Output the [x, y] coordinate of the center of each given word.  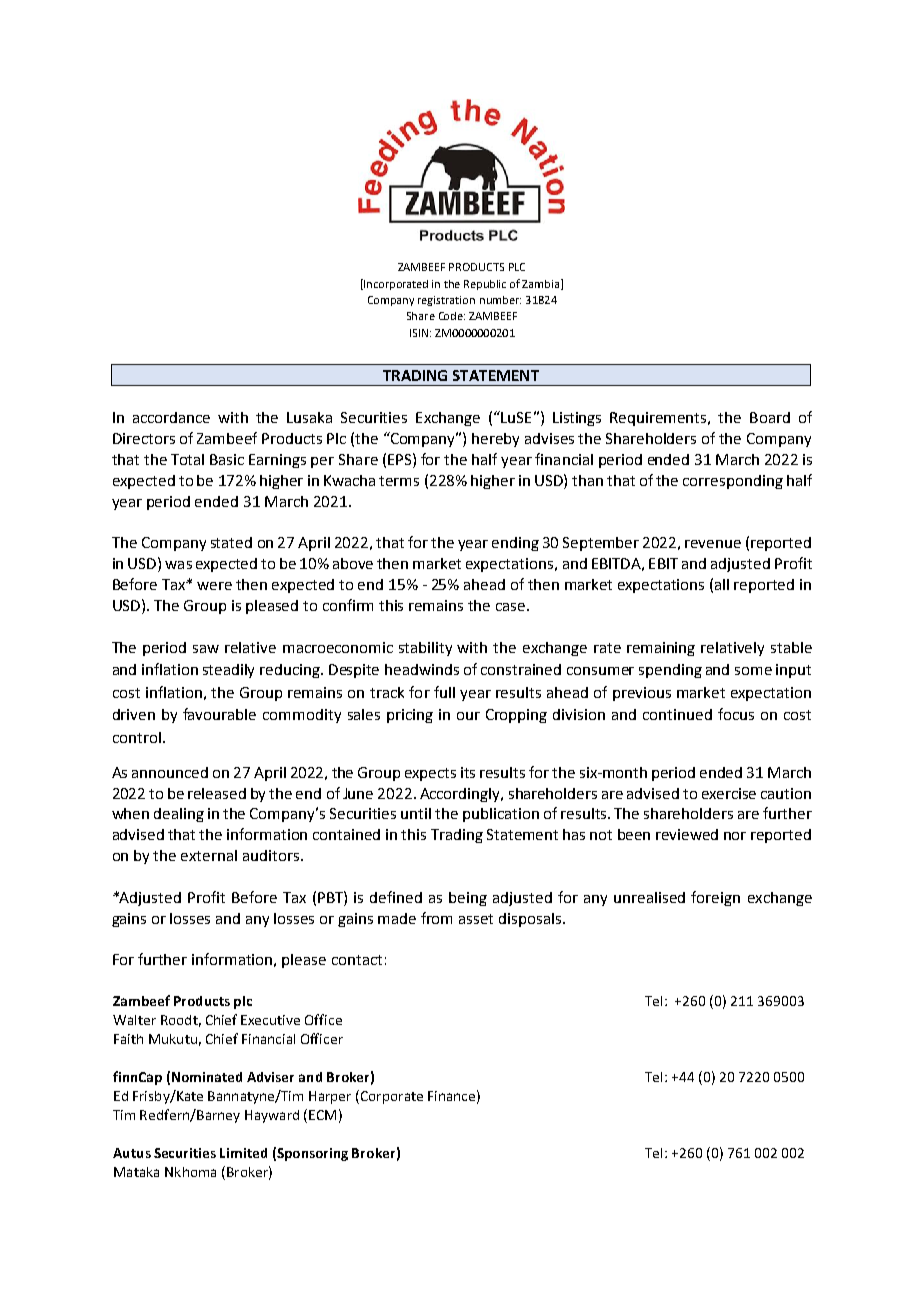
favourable [219, 714]
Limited [243, 1153]
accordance [171, 417]
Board [770, 417]
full [444, 692]
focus [736, 714]
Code [452, 316]
